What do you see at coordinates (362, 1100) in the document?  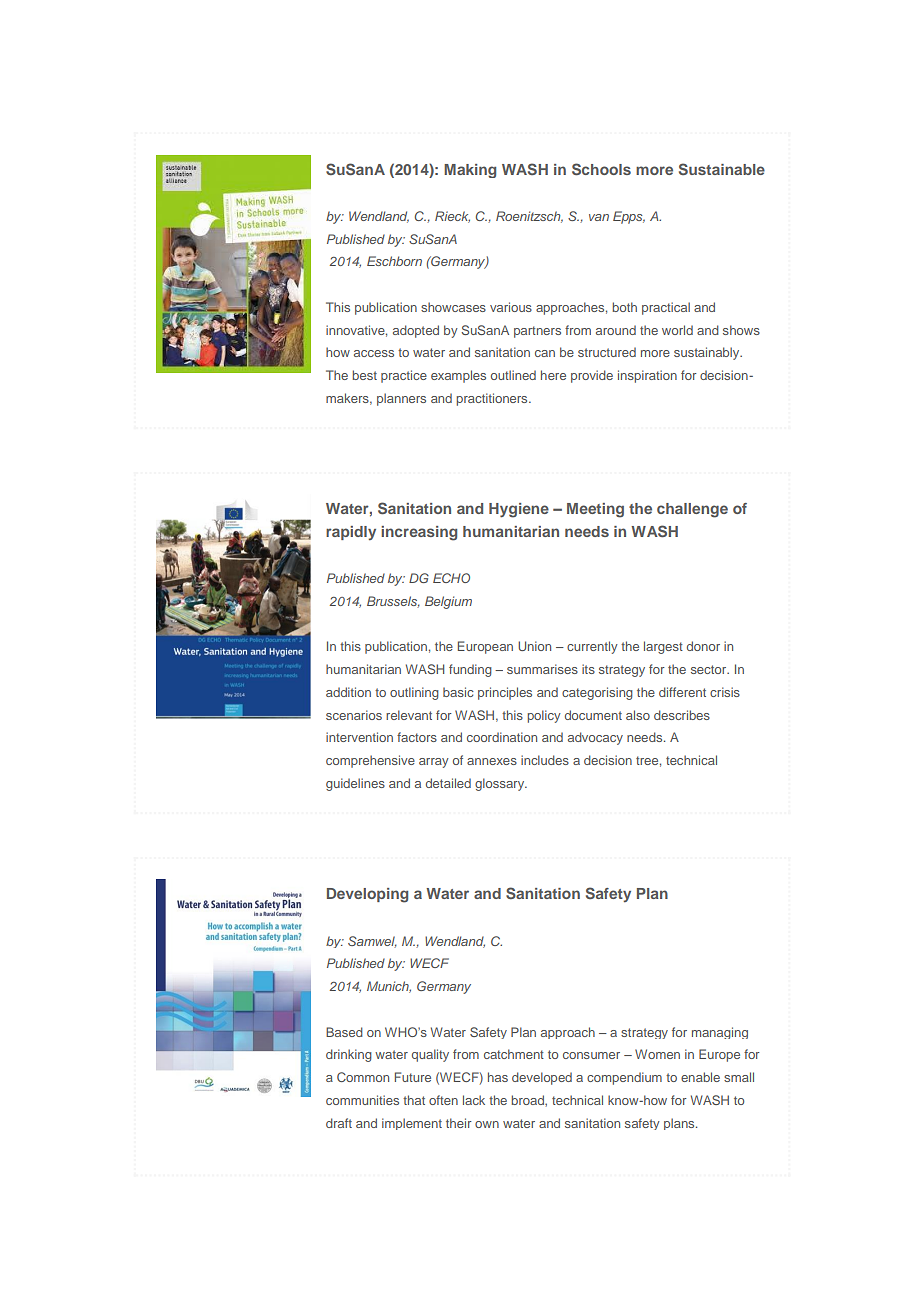 I see `communities` at bounding box center [362, 1100].
